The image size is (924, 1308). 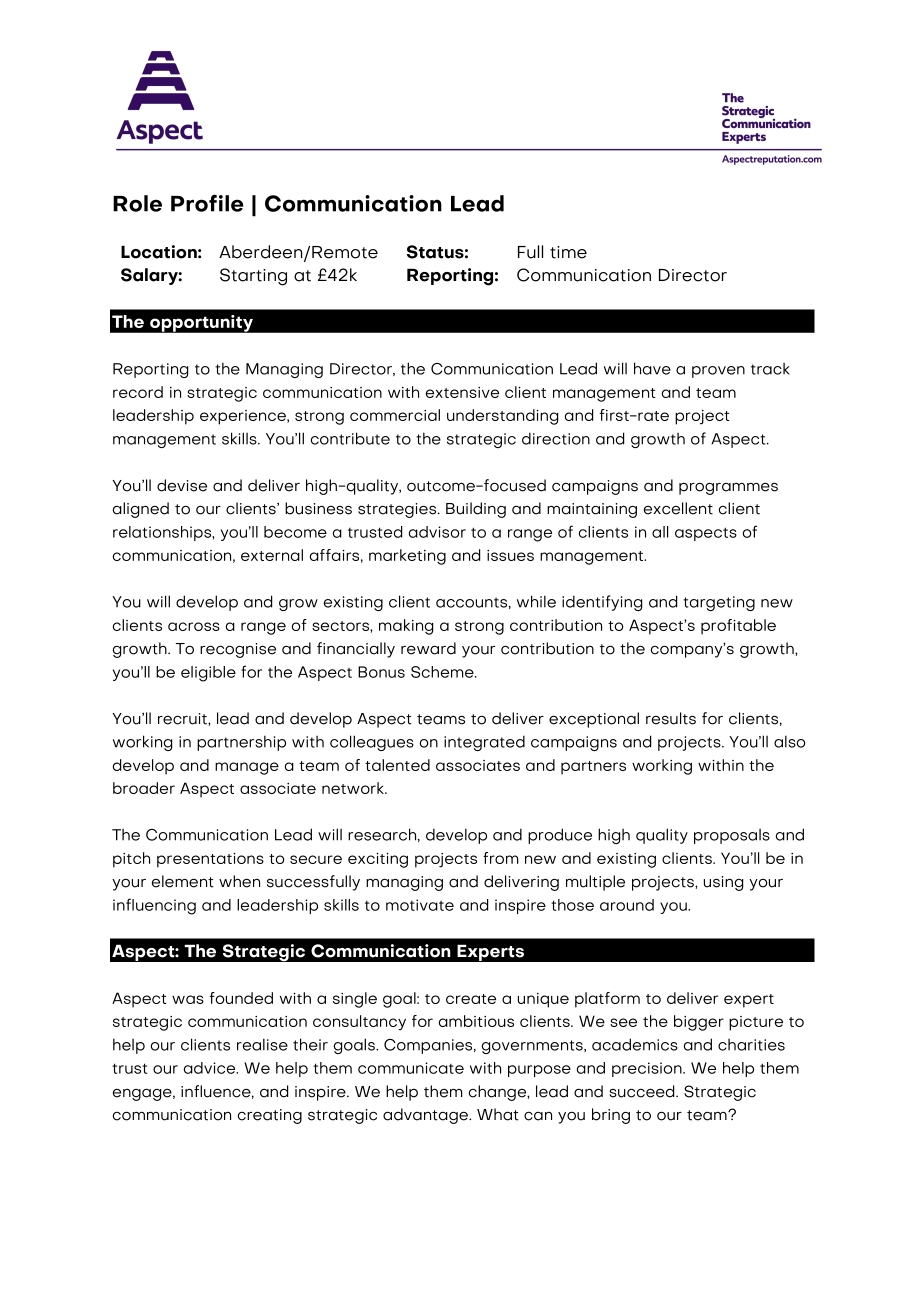 I want to click on from, so click(x=500, y=858).
